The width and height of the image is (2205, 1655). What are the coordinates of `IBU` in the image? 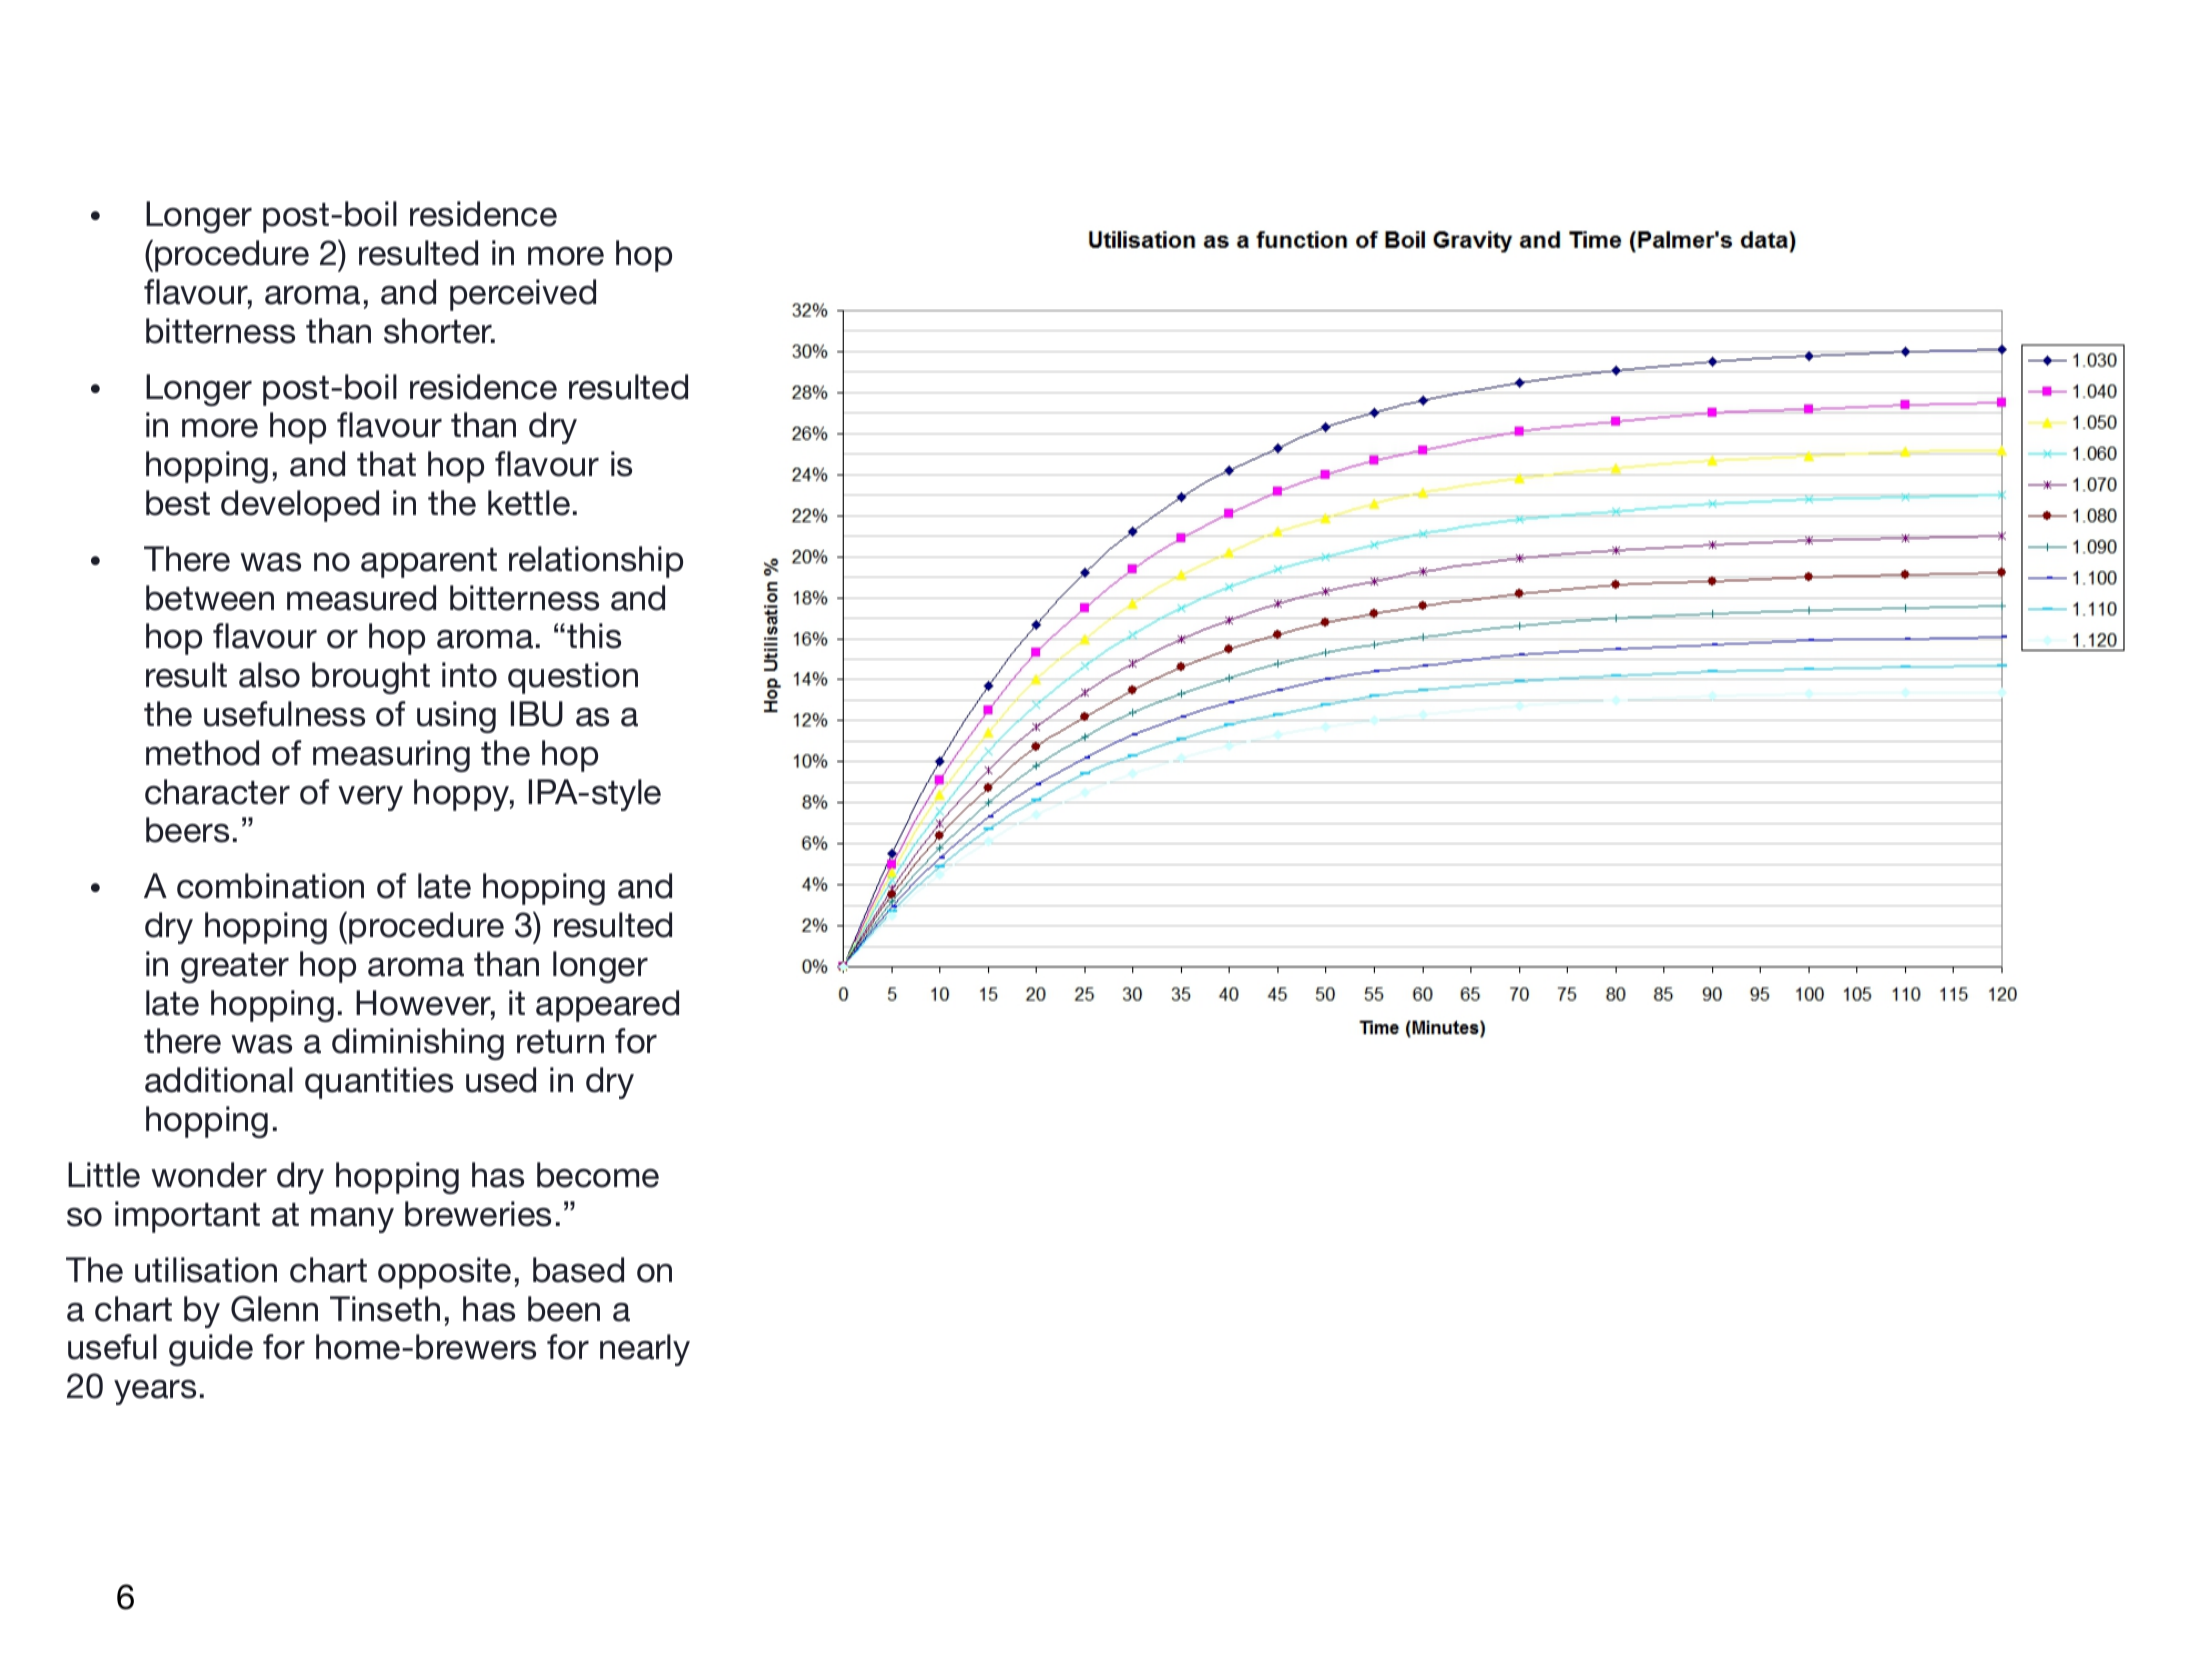 It's located at (537, 714).
